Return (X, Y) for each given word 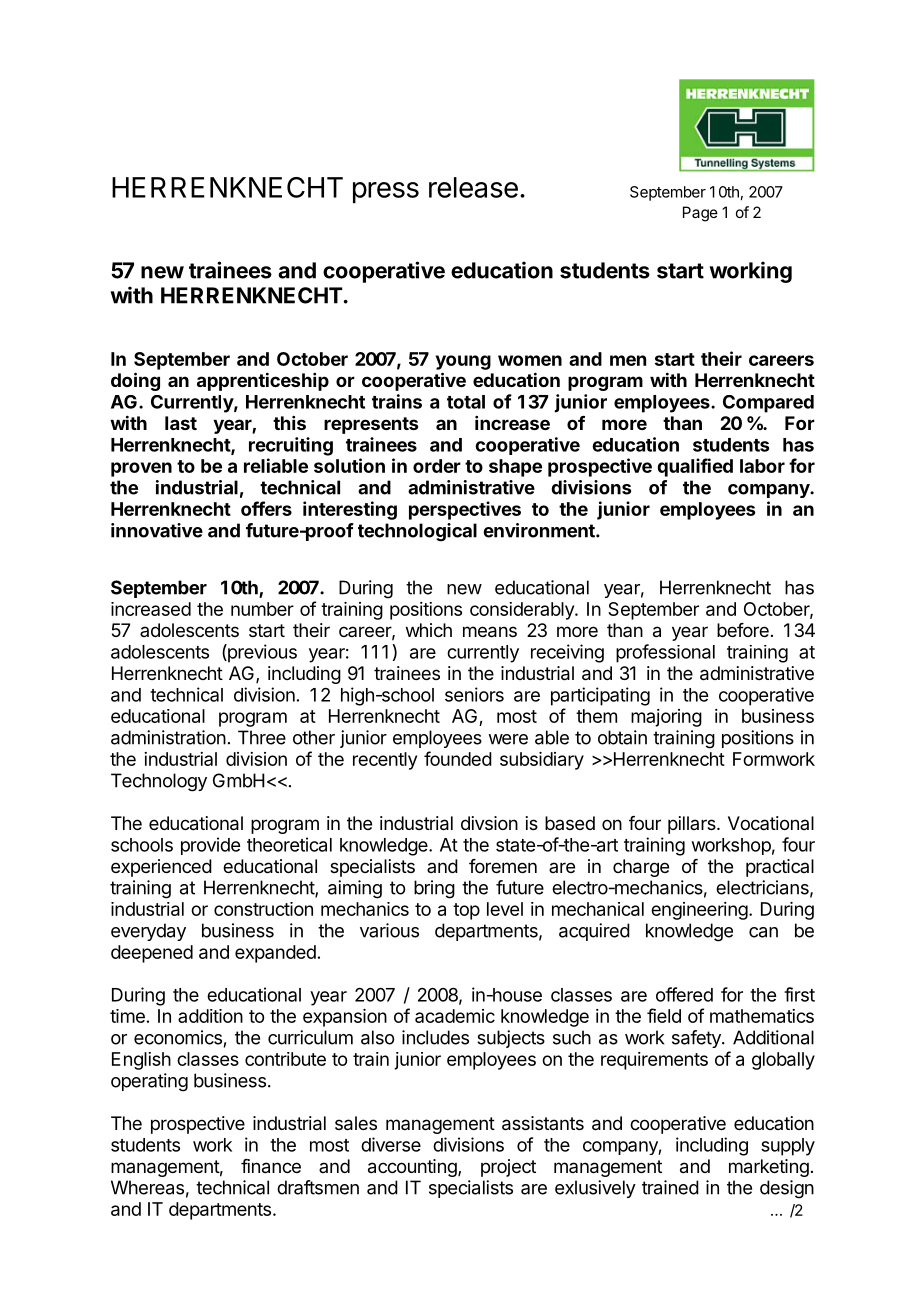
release (473, 187)
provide (210, 846)
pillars (693, 825)
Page (700, 214)
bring (434, 889)
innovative (157, 530)
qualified (695, 467)
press (386, 193)
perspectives (465, 510)
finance (271, 1166)
